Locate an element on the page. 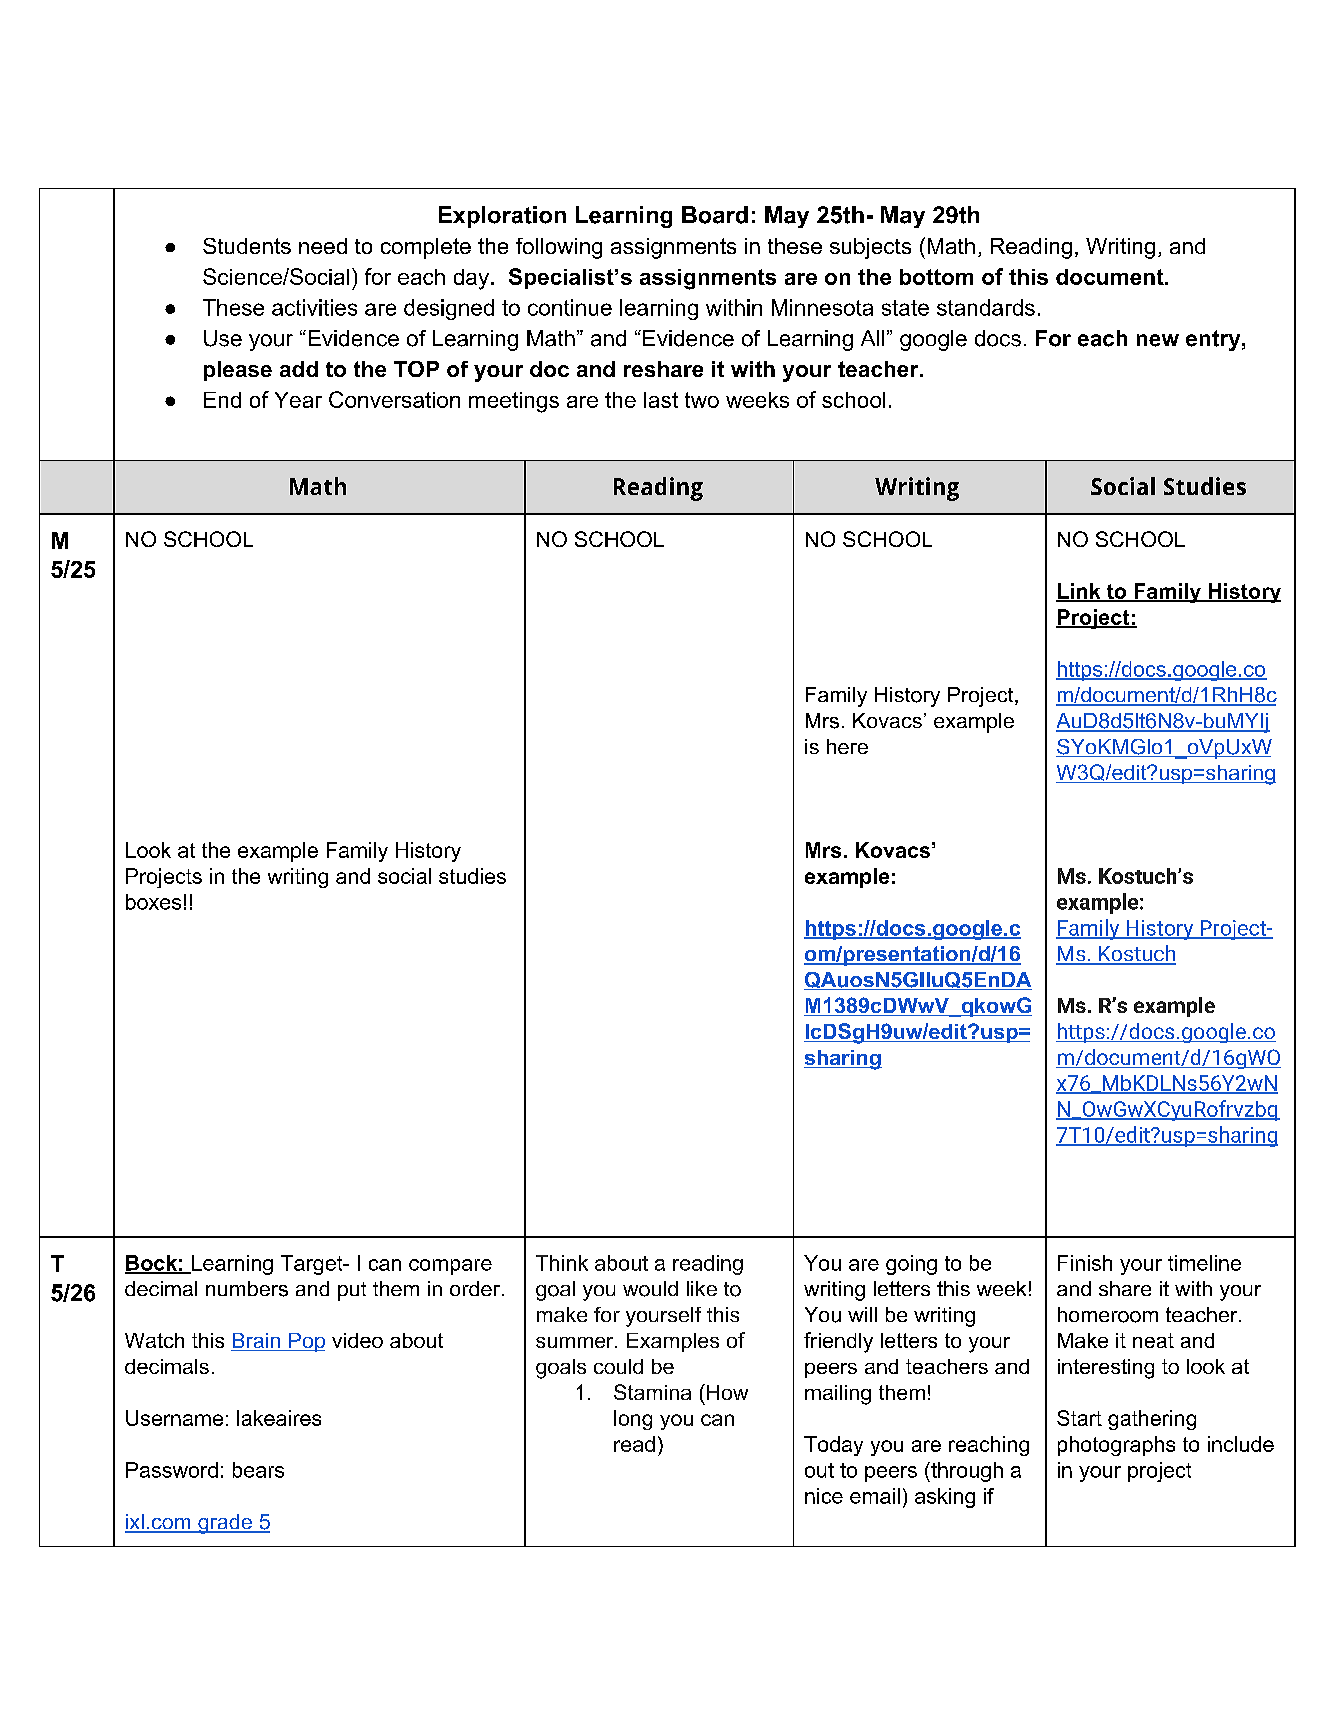 This page has width=1320, height=1709. bears is located at coordinates (258, 1470).
